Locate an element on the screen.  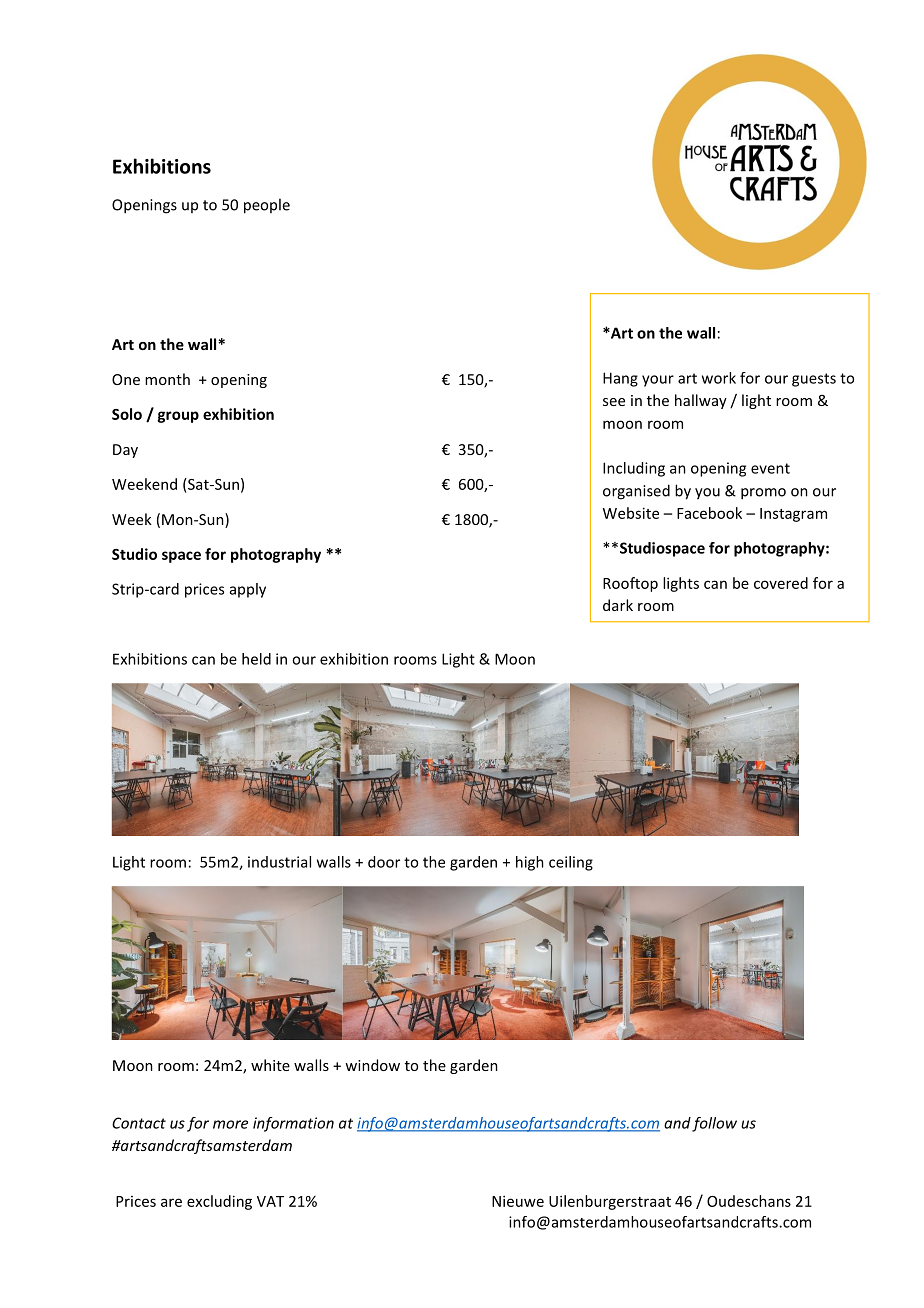
industrial is located at coordinates (279, 862).
